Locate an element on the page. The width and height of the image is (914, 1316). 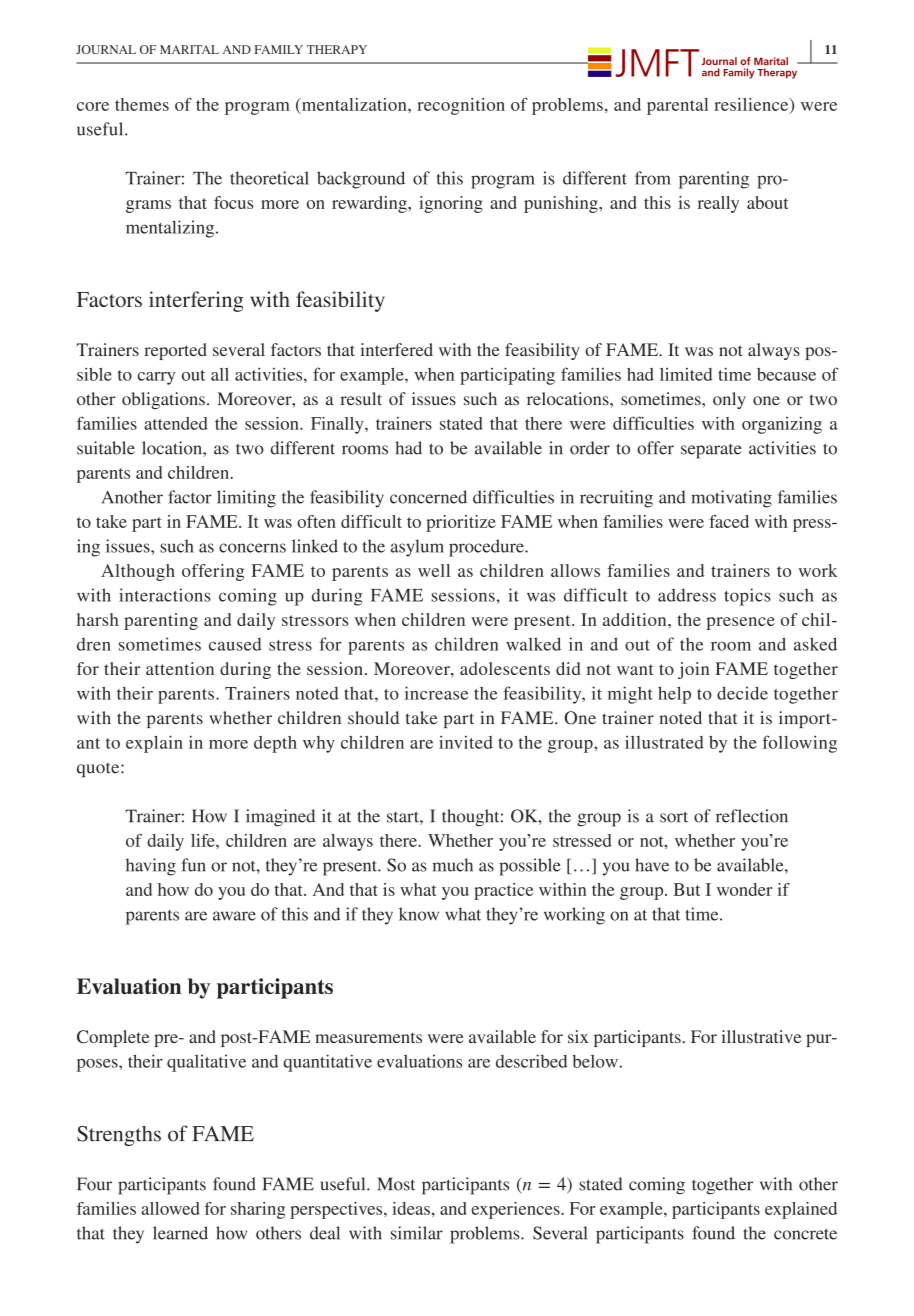
limited is located at coordinates (686, 374).
